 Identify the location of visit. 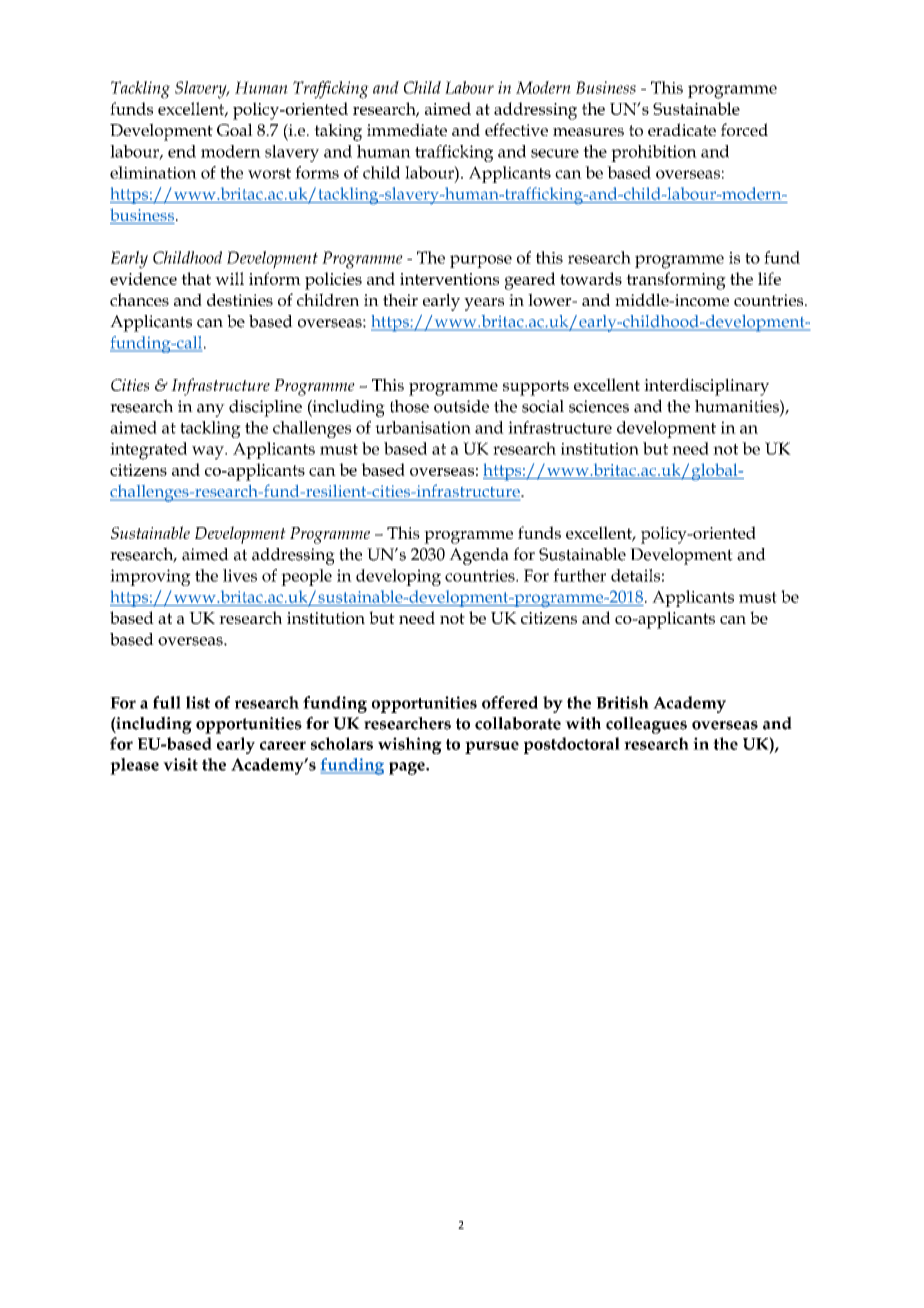
(180, 764).
